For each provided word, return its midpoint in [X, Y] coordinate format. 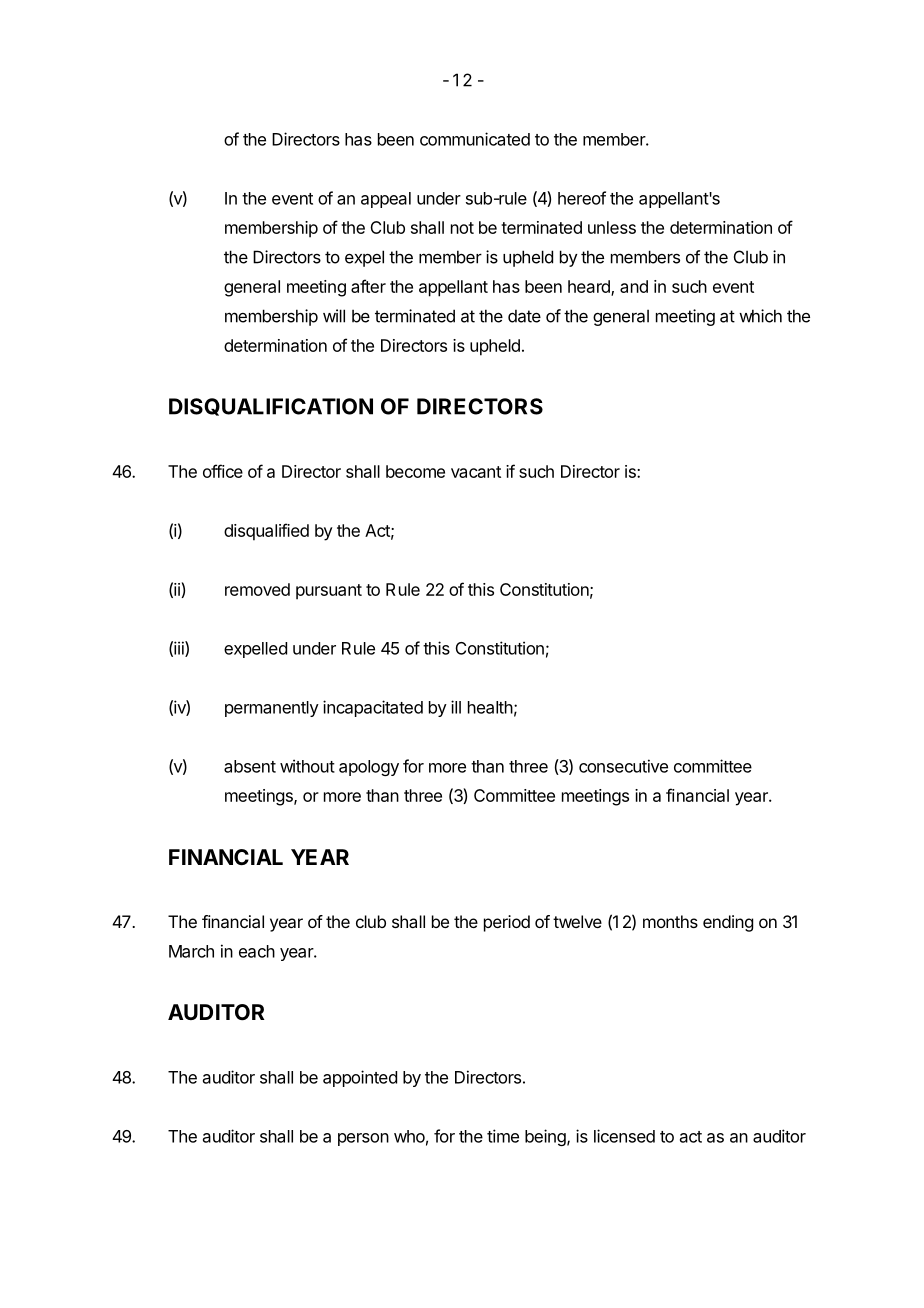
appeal [386, 200]
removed [257, 589]
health [490, 707]
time [503, 1136]
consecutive [623, 766]
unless [612, 227]
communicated [475, 139]
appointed [360, 1078]
